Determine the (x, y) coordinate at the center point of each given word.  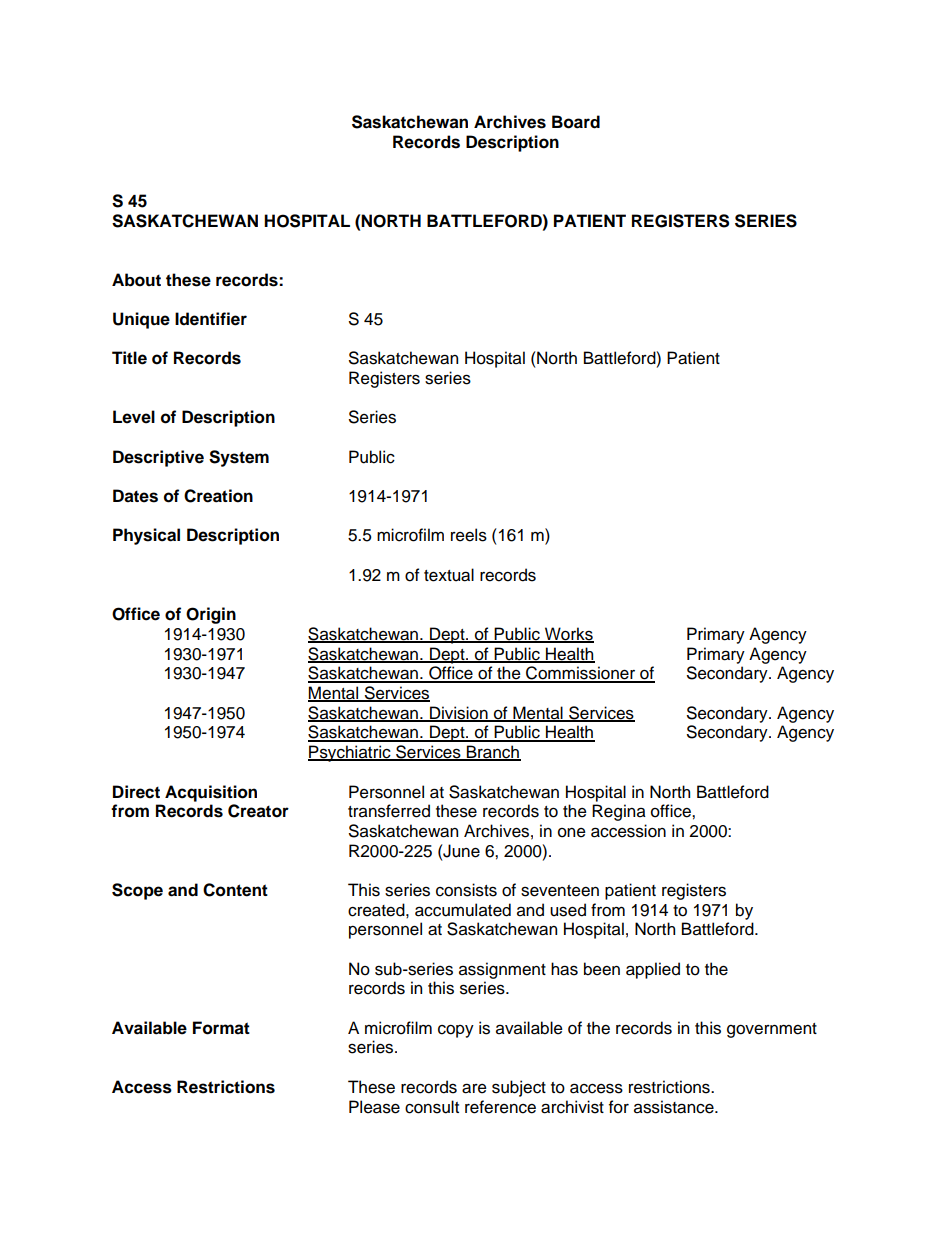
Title (129, 358)
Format (221, 1028)
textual (449, 575)
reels (469, 535)
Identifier (211, 319)
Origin (211, 615)
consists (466, 890)
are (474, 1088)
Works (568, 635)
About (136, 280)
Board (576, 122)
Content (235, 890)
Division (459, 713)
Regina (619, 812)
